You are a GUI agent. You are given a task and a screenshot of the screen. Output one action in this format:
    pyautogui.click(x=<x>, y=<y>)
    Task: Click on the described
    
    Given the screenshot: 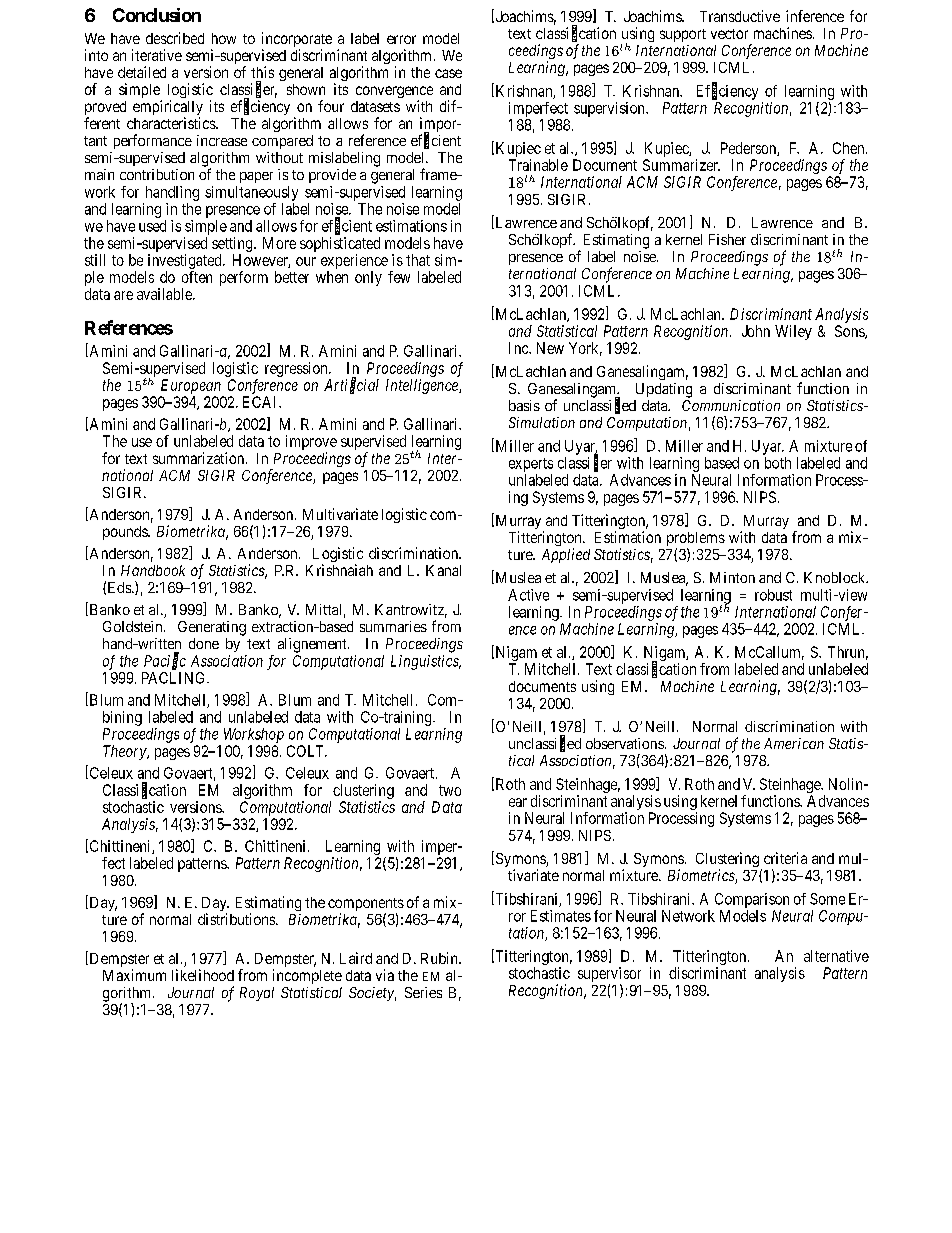 What is the action you would take?
    pyautogui.click(x=175, y=38)
